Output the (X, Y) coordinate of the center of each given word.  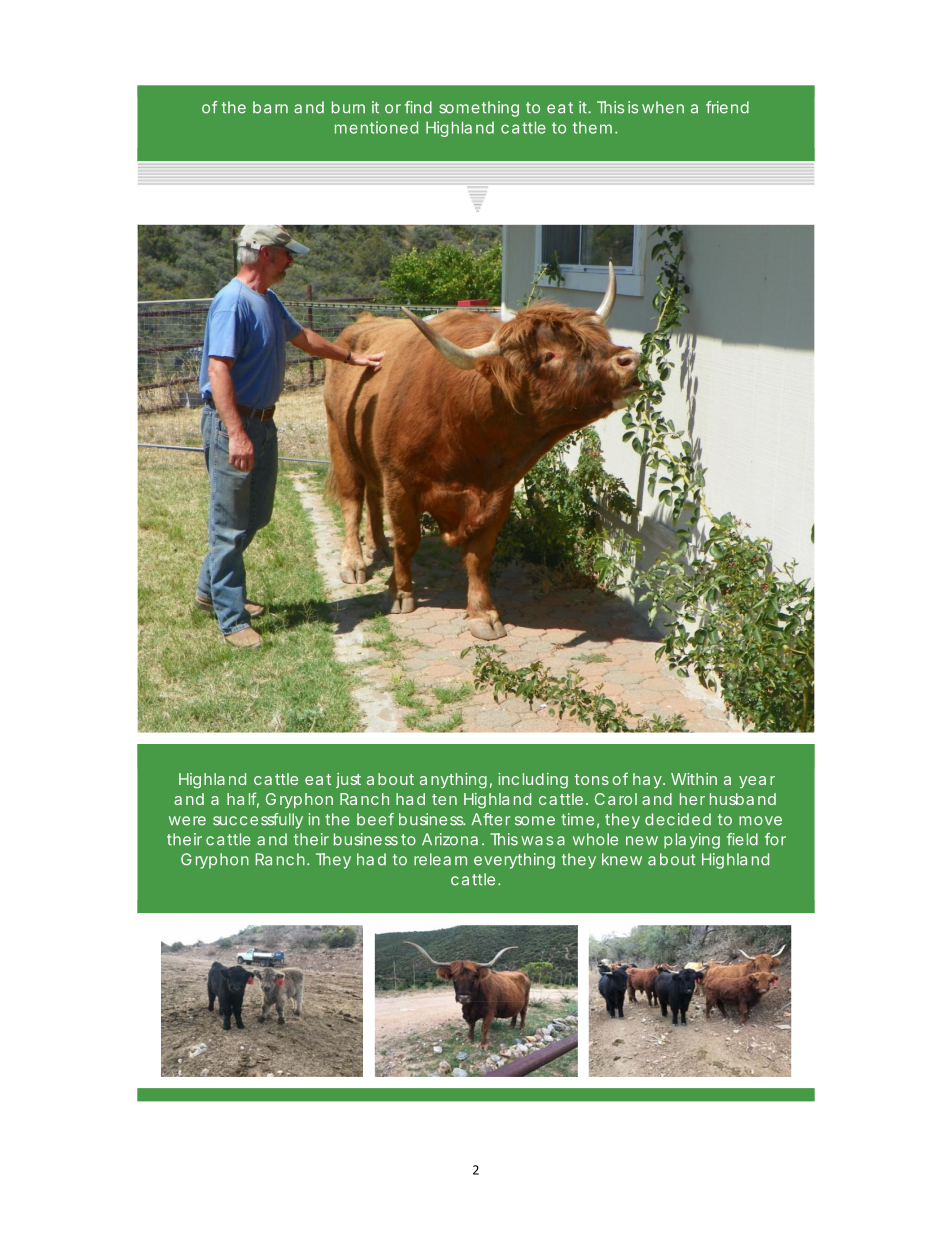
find (418, 107)
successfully (258, 821)
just (348, 780)
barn (270, 107)
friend (727, 107)
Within (694, 779)
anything (453, 781)
